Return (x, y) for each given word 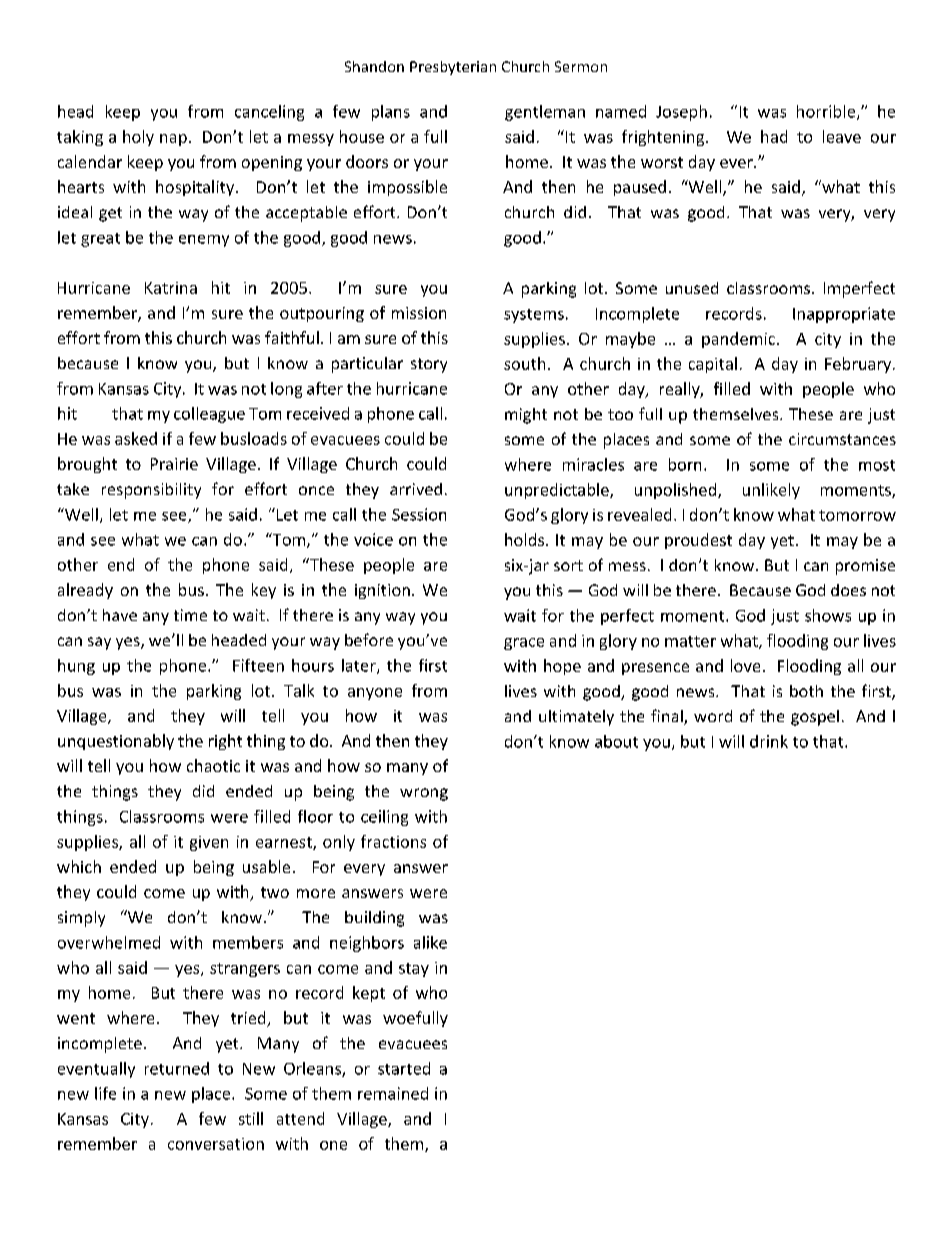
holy (138, 138)
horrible (827, 112)
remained (393, 1093)
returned (177, 1068)
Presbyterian (453, 68)
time (190, 615)
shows (828, 615)
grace (524, 644)
